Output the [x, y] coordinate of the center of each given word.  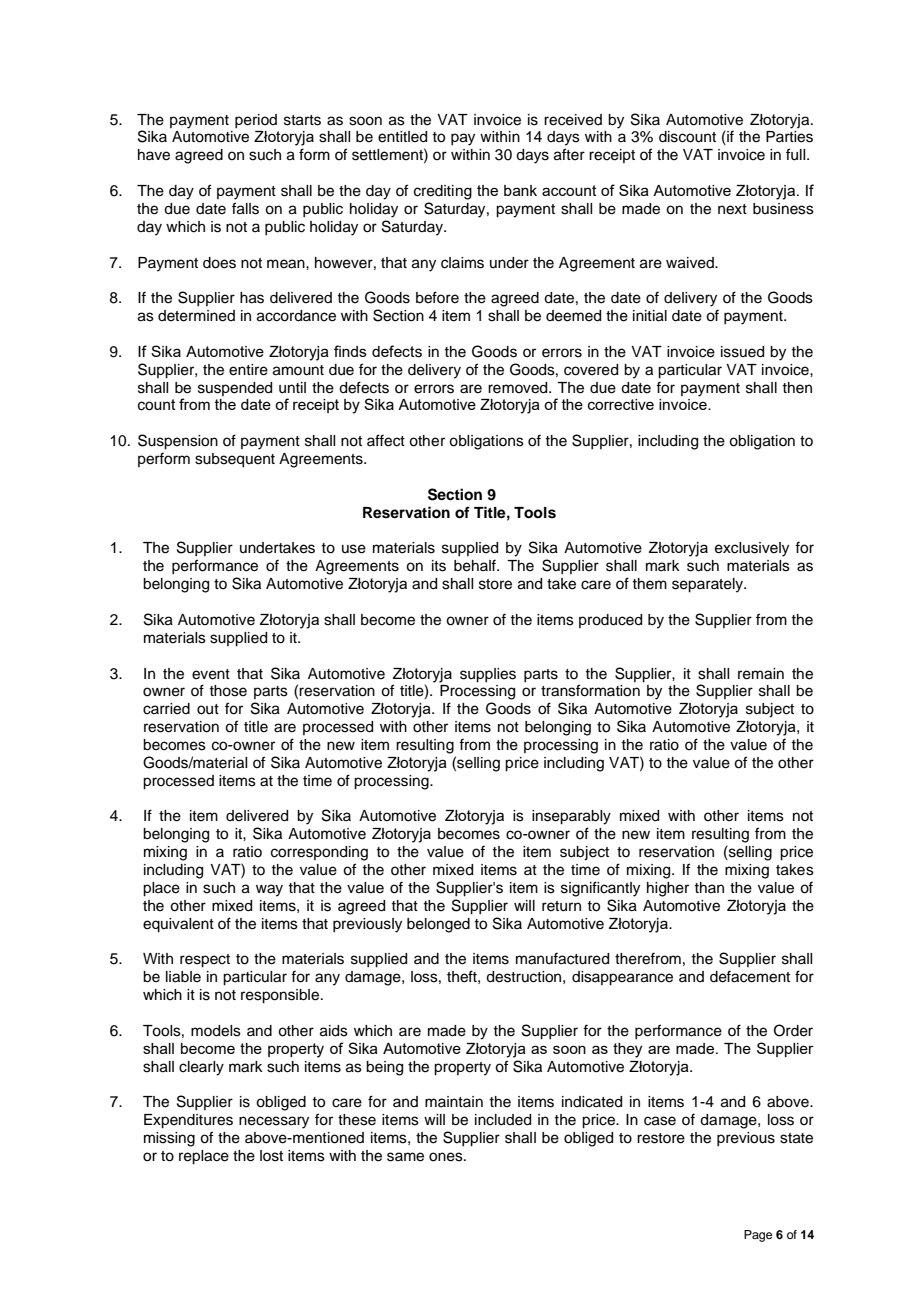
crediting [443, 192]
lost [271, 1156]
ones [447, 1157]
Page [758, 1236]
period [256, 121]
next [732, 209]
